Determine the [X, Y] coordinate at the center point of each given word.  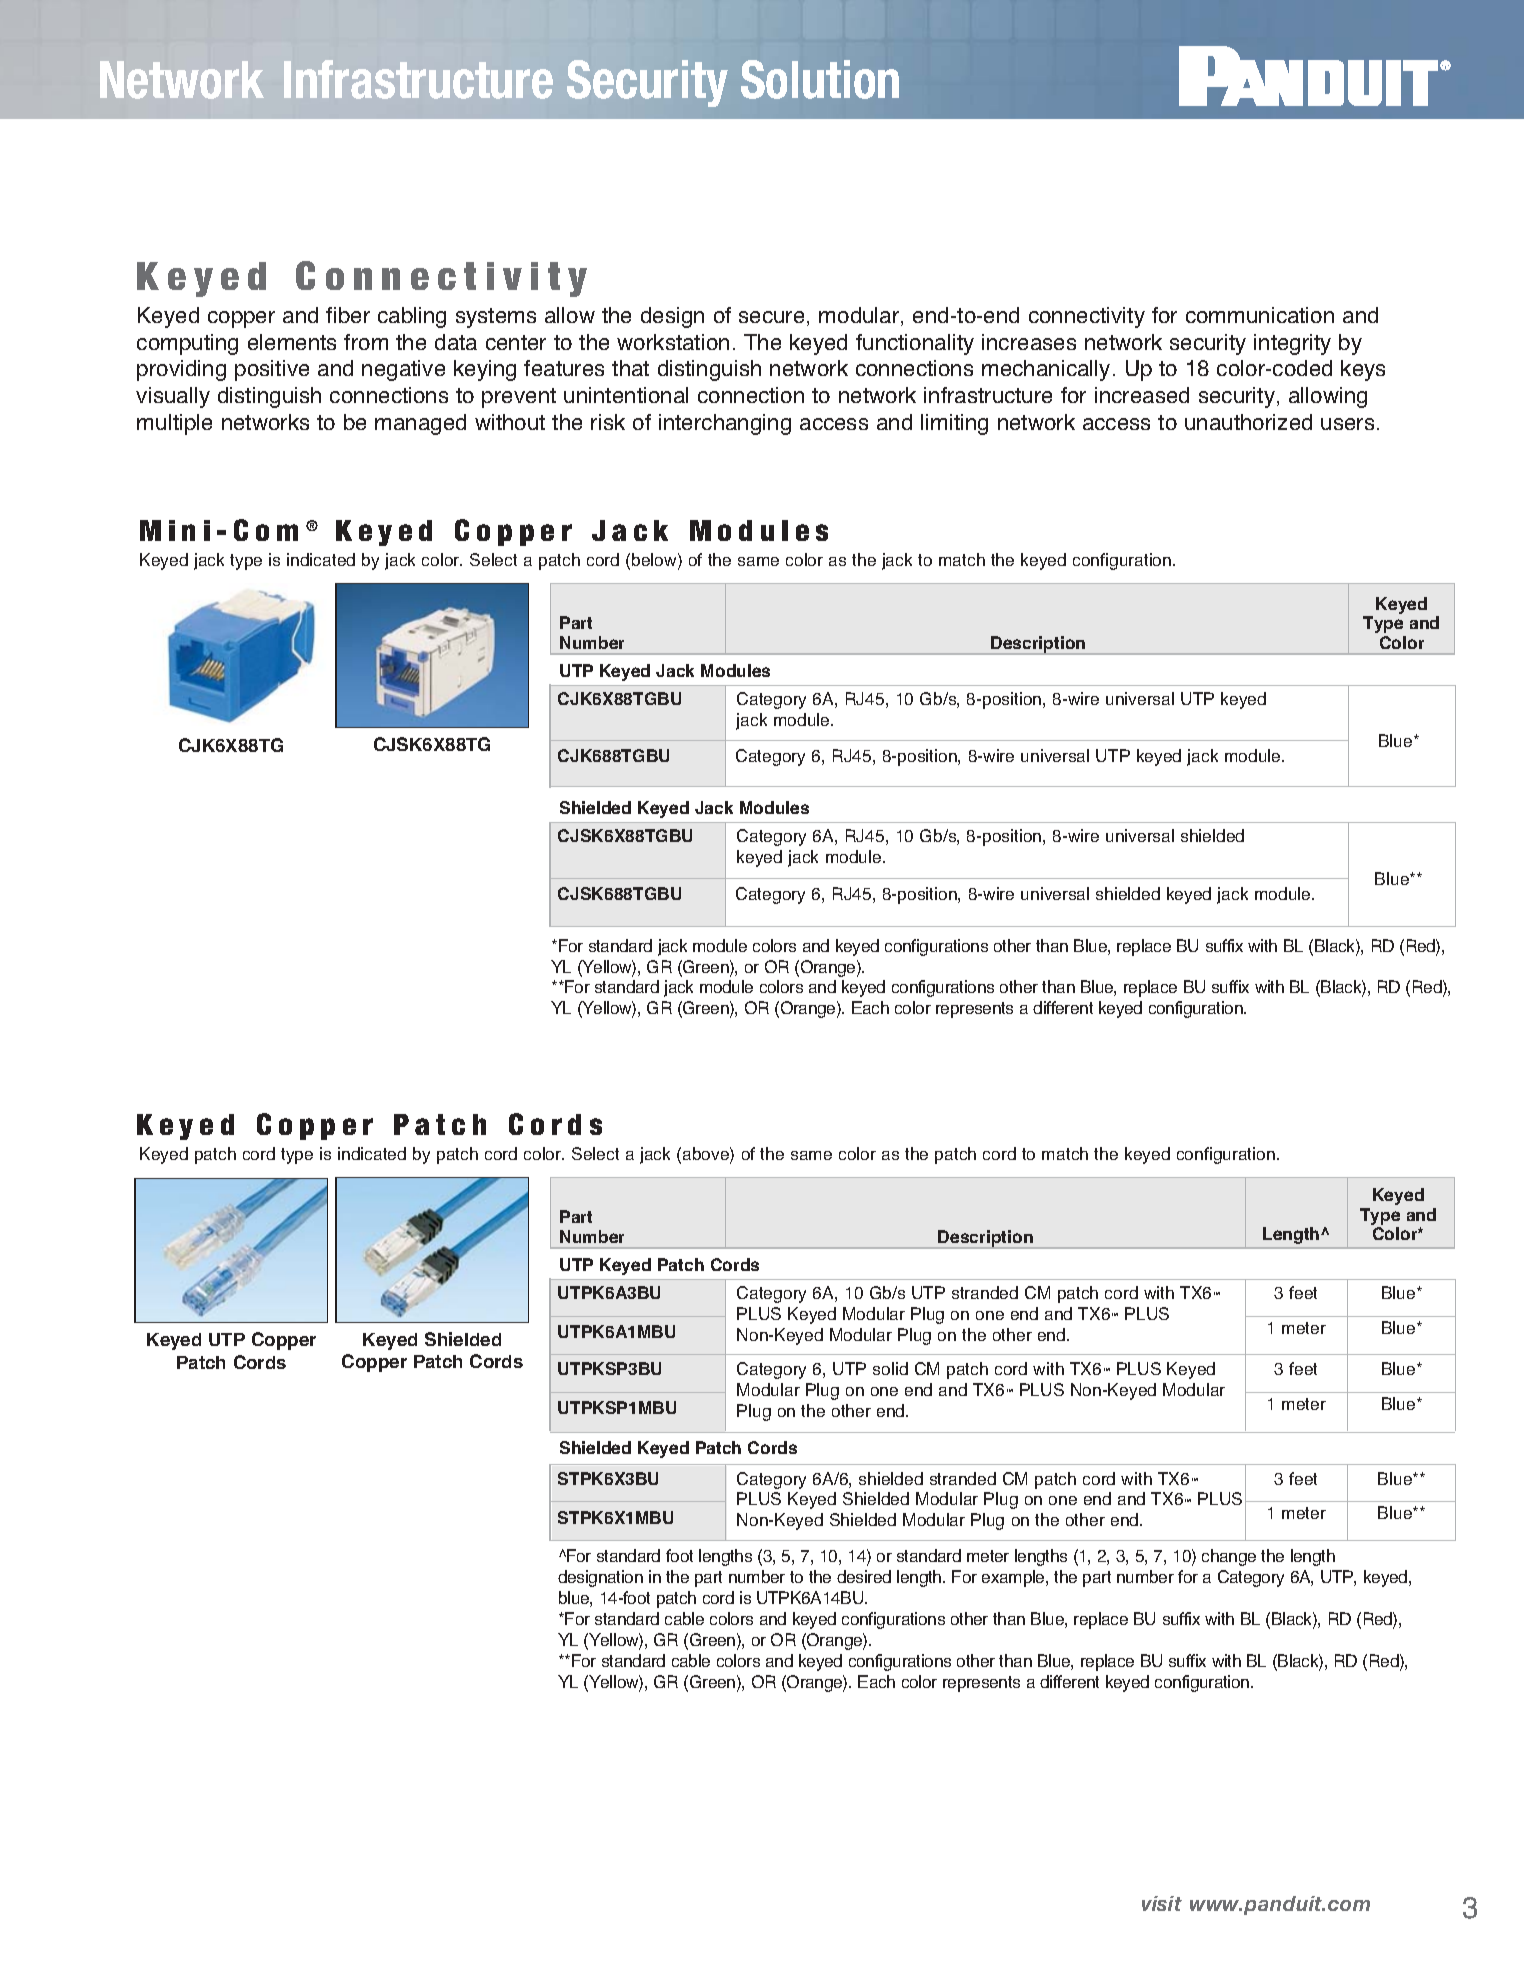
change [1229, 1557]
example [1014, 1578]
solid [890, 1368]
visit [1162, 1903]
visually [173, 397]
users [1347, 424]
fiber [348, 315]
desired [864, 1576]
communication [1260, 315]
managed [420, 424]
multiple [174, 424]
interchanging [725, 424]
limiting [954, 424]
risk [608, 422]
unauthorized [1248, 422]
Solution [820, 79]
